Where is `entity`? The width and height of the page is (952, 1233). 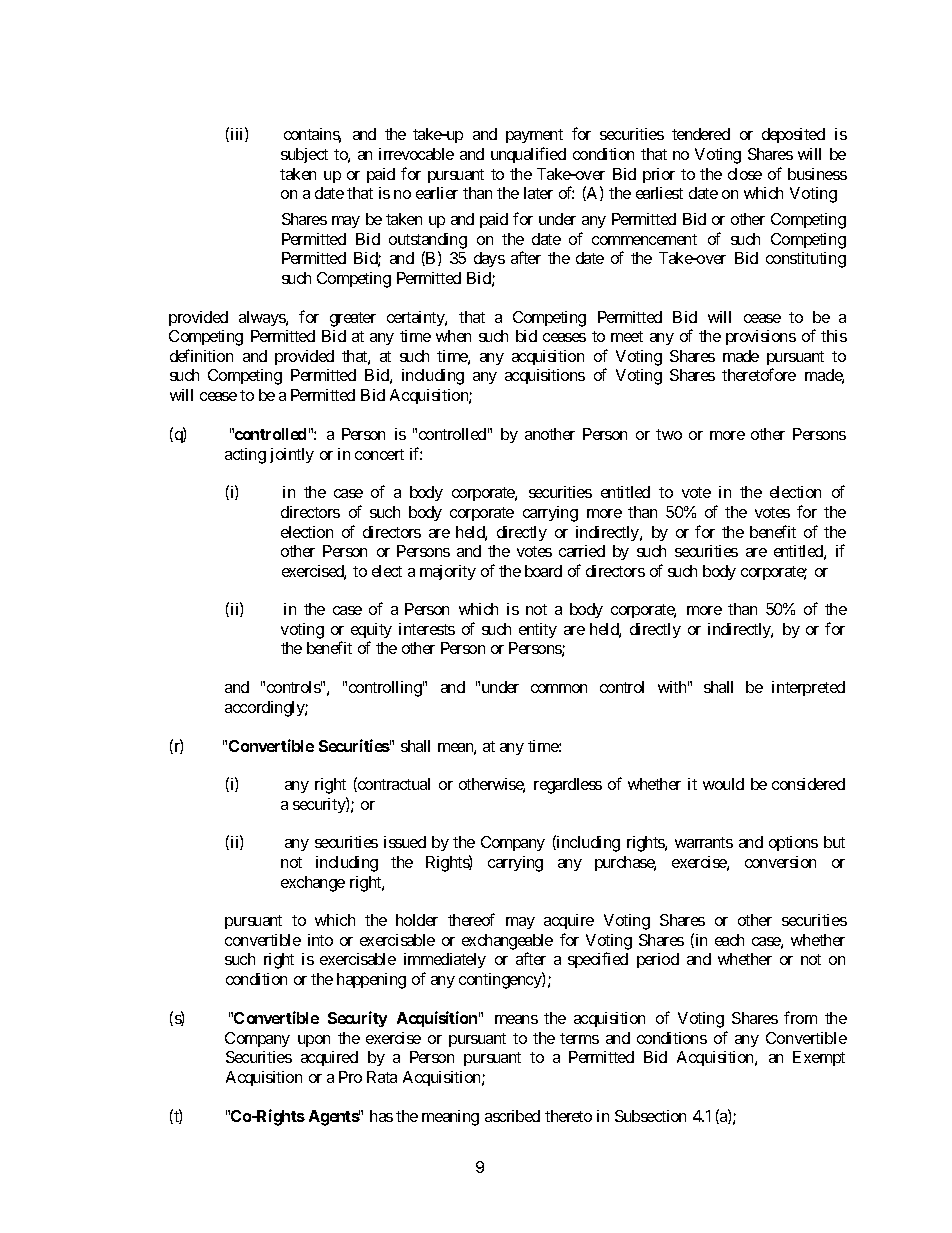 entity is located at coordinates (538, 630).
